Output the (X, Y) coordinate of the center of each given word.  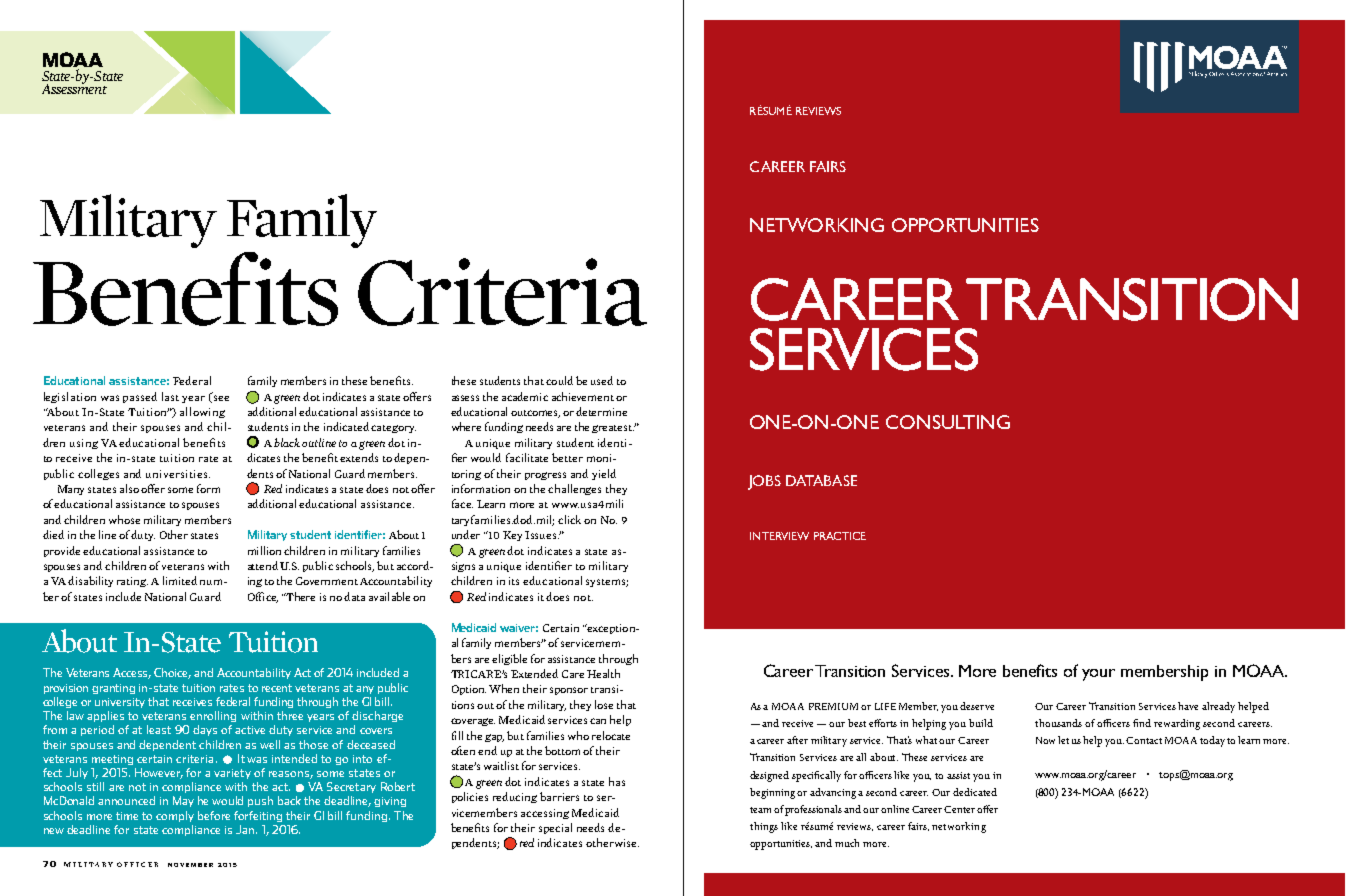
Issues (542, 535)
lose (604, 704)
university (120, 703)
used (602, 380)
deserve (977, 706)
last (170, 396)
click (569, 519)
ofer (987, 809)
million (264, 550)
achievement (583, 396)
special (555, 828)
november (190, 865)
